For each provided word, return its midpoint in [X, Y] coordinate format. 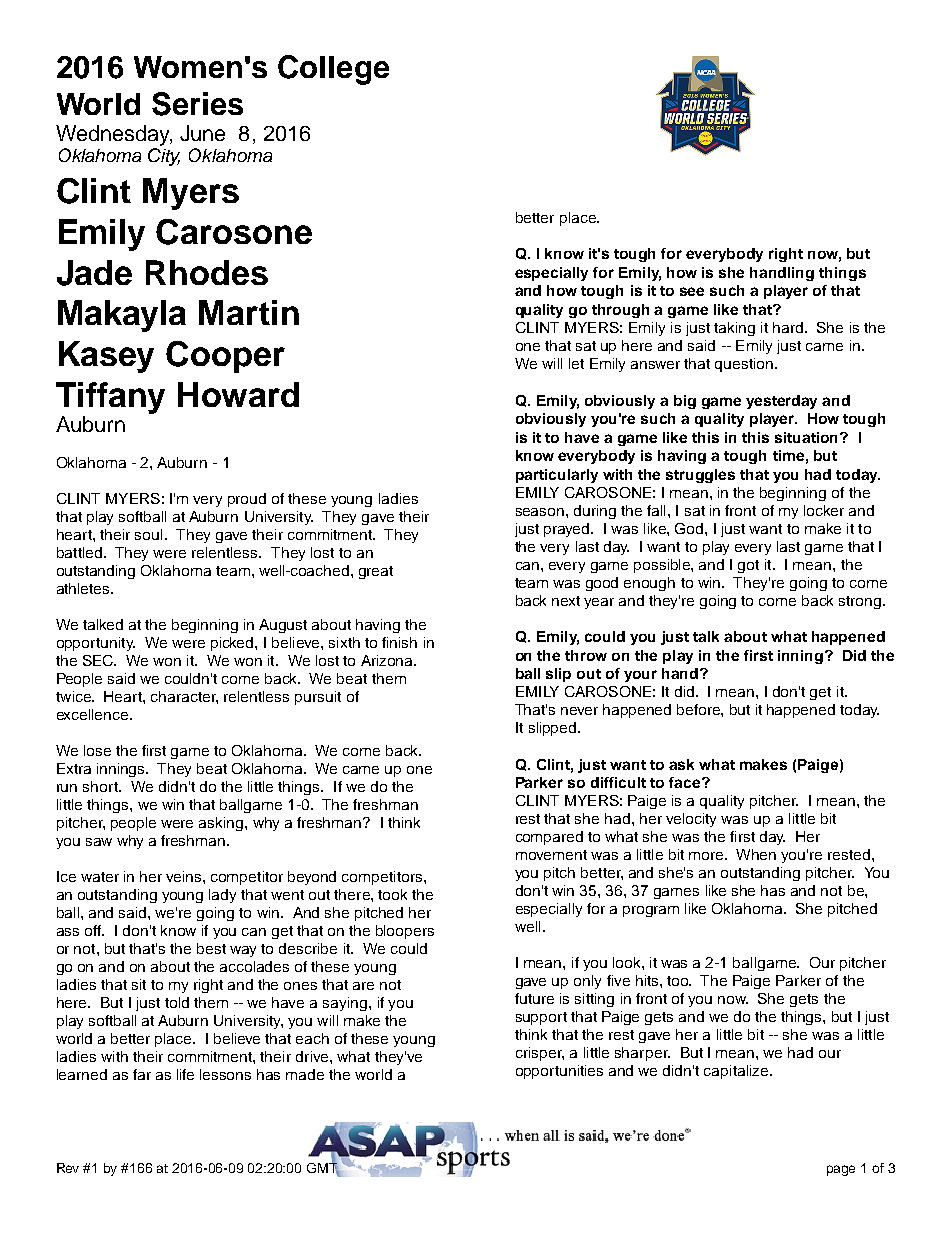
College [333, 70]
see [692, 291]
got [748, 566]
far [142, 1074]
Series [197, 104]
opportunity [96, 644]
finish [399, 642]
